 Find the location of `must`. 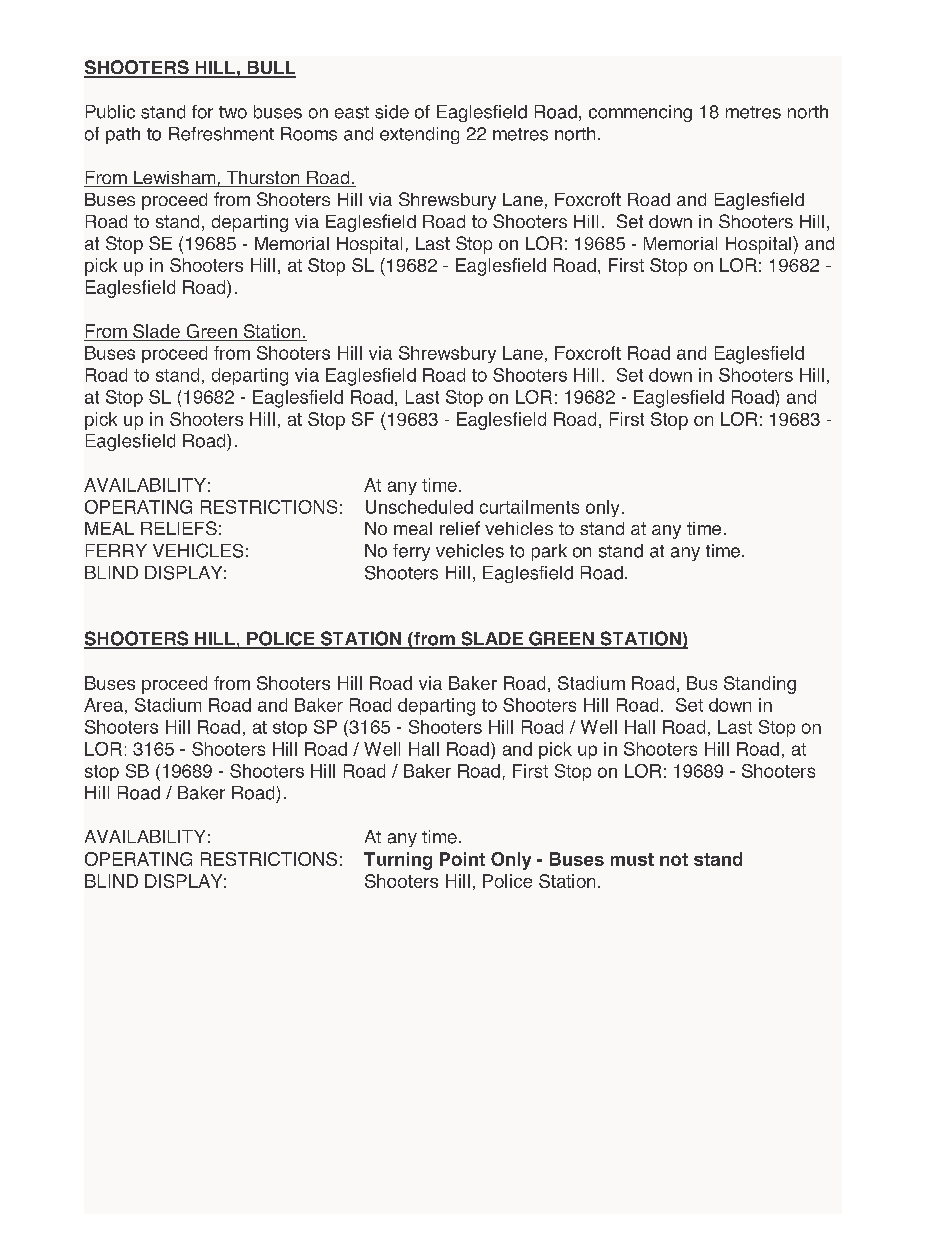

must is located at coordinates (632, 859).
